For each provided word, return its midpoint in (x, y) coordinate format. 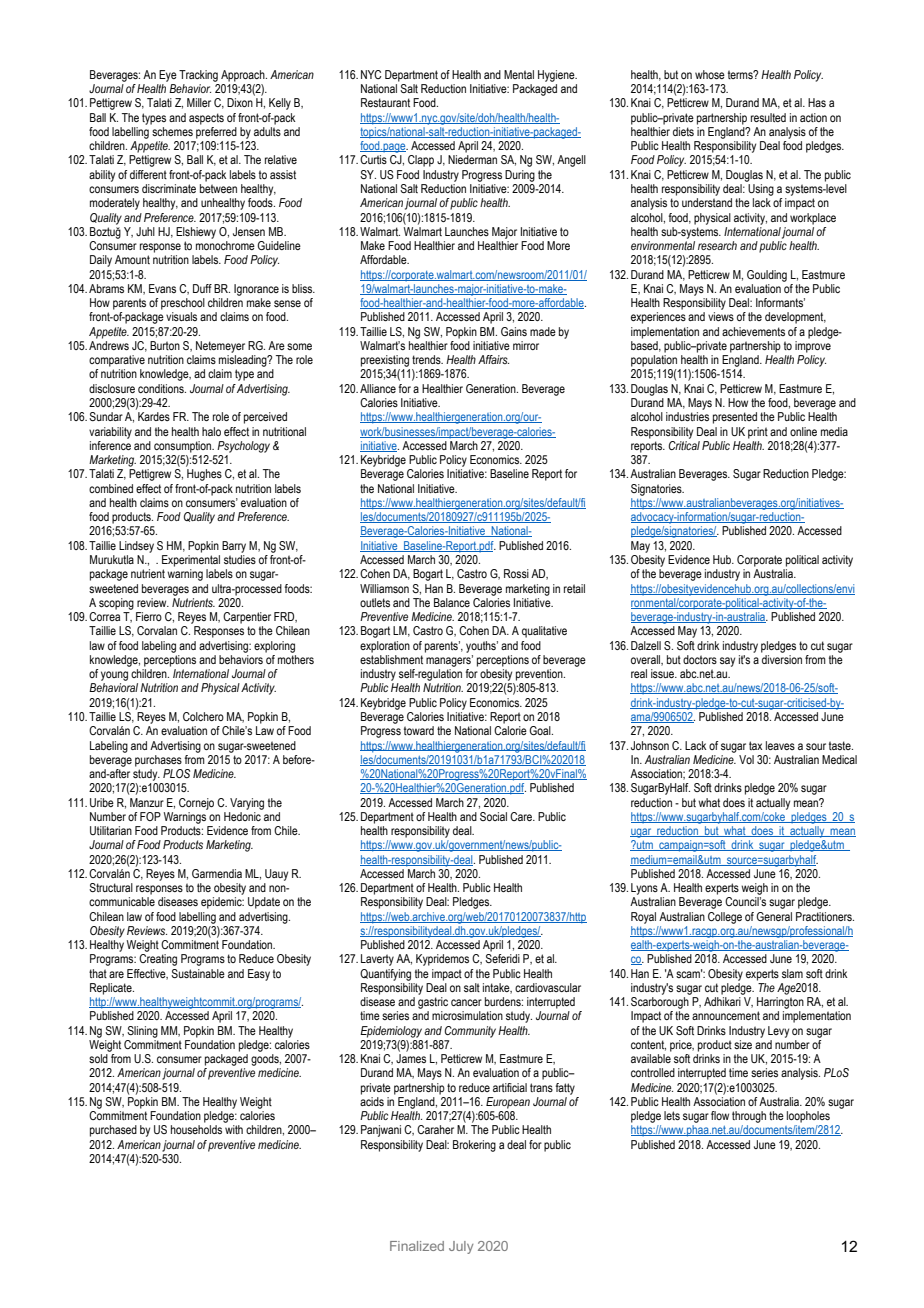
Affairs (493, 359)
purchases (158, 761)
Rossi (516, 573)
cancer (466, 1002)
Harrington (780, 1003)
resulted (768, 117)
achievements (753, 331)
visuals (181, 316)
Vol (746, 759)
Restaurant (385, 102)
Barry (234, 547)
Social (493, 816)
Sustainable (198, 973)
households (196, 1129)
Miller (199, 102)
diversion (781, 658)
